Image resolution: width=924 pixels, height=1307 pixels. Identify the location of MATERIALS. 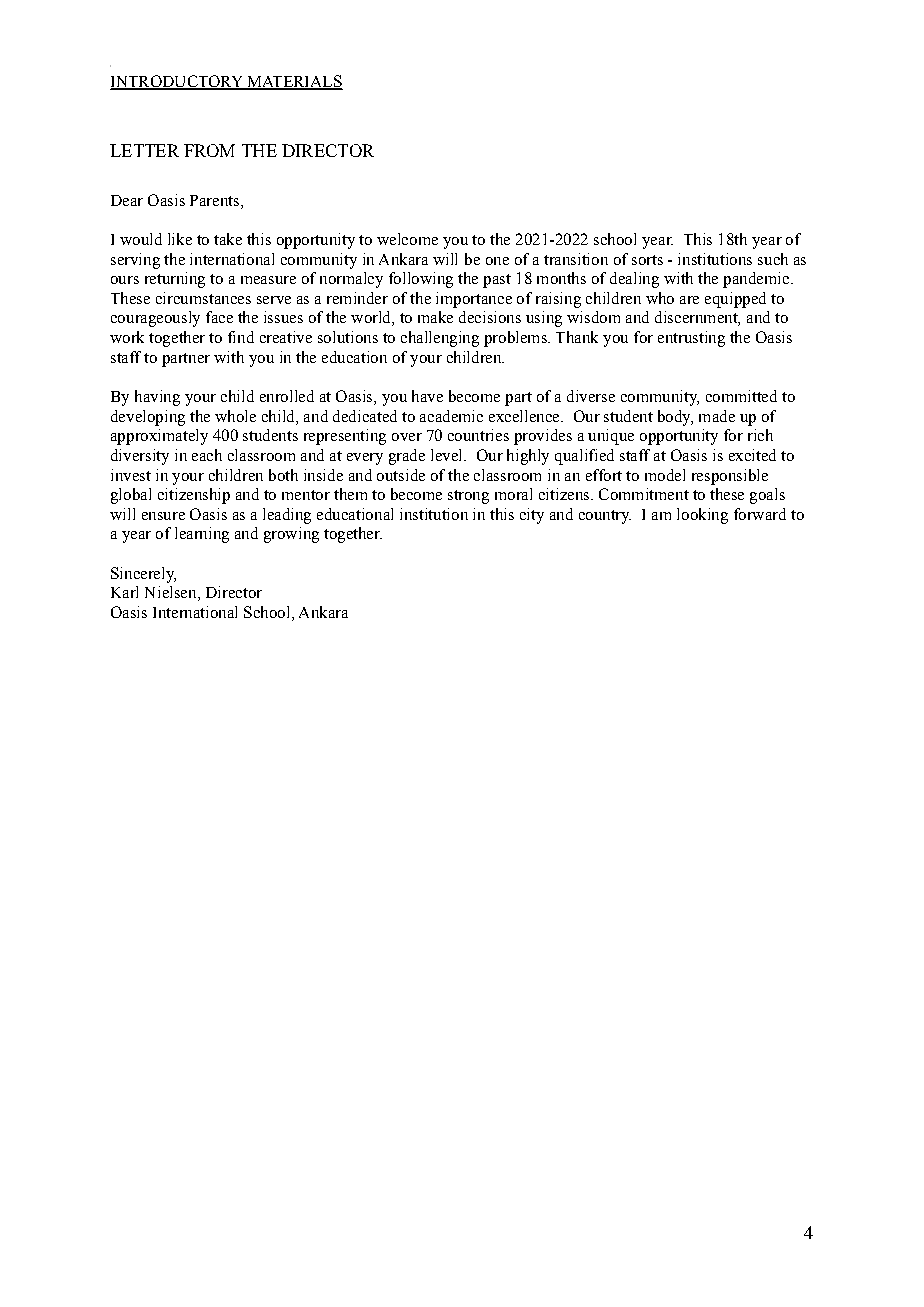
(294, 82).
